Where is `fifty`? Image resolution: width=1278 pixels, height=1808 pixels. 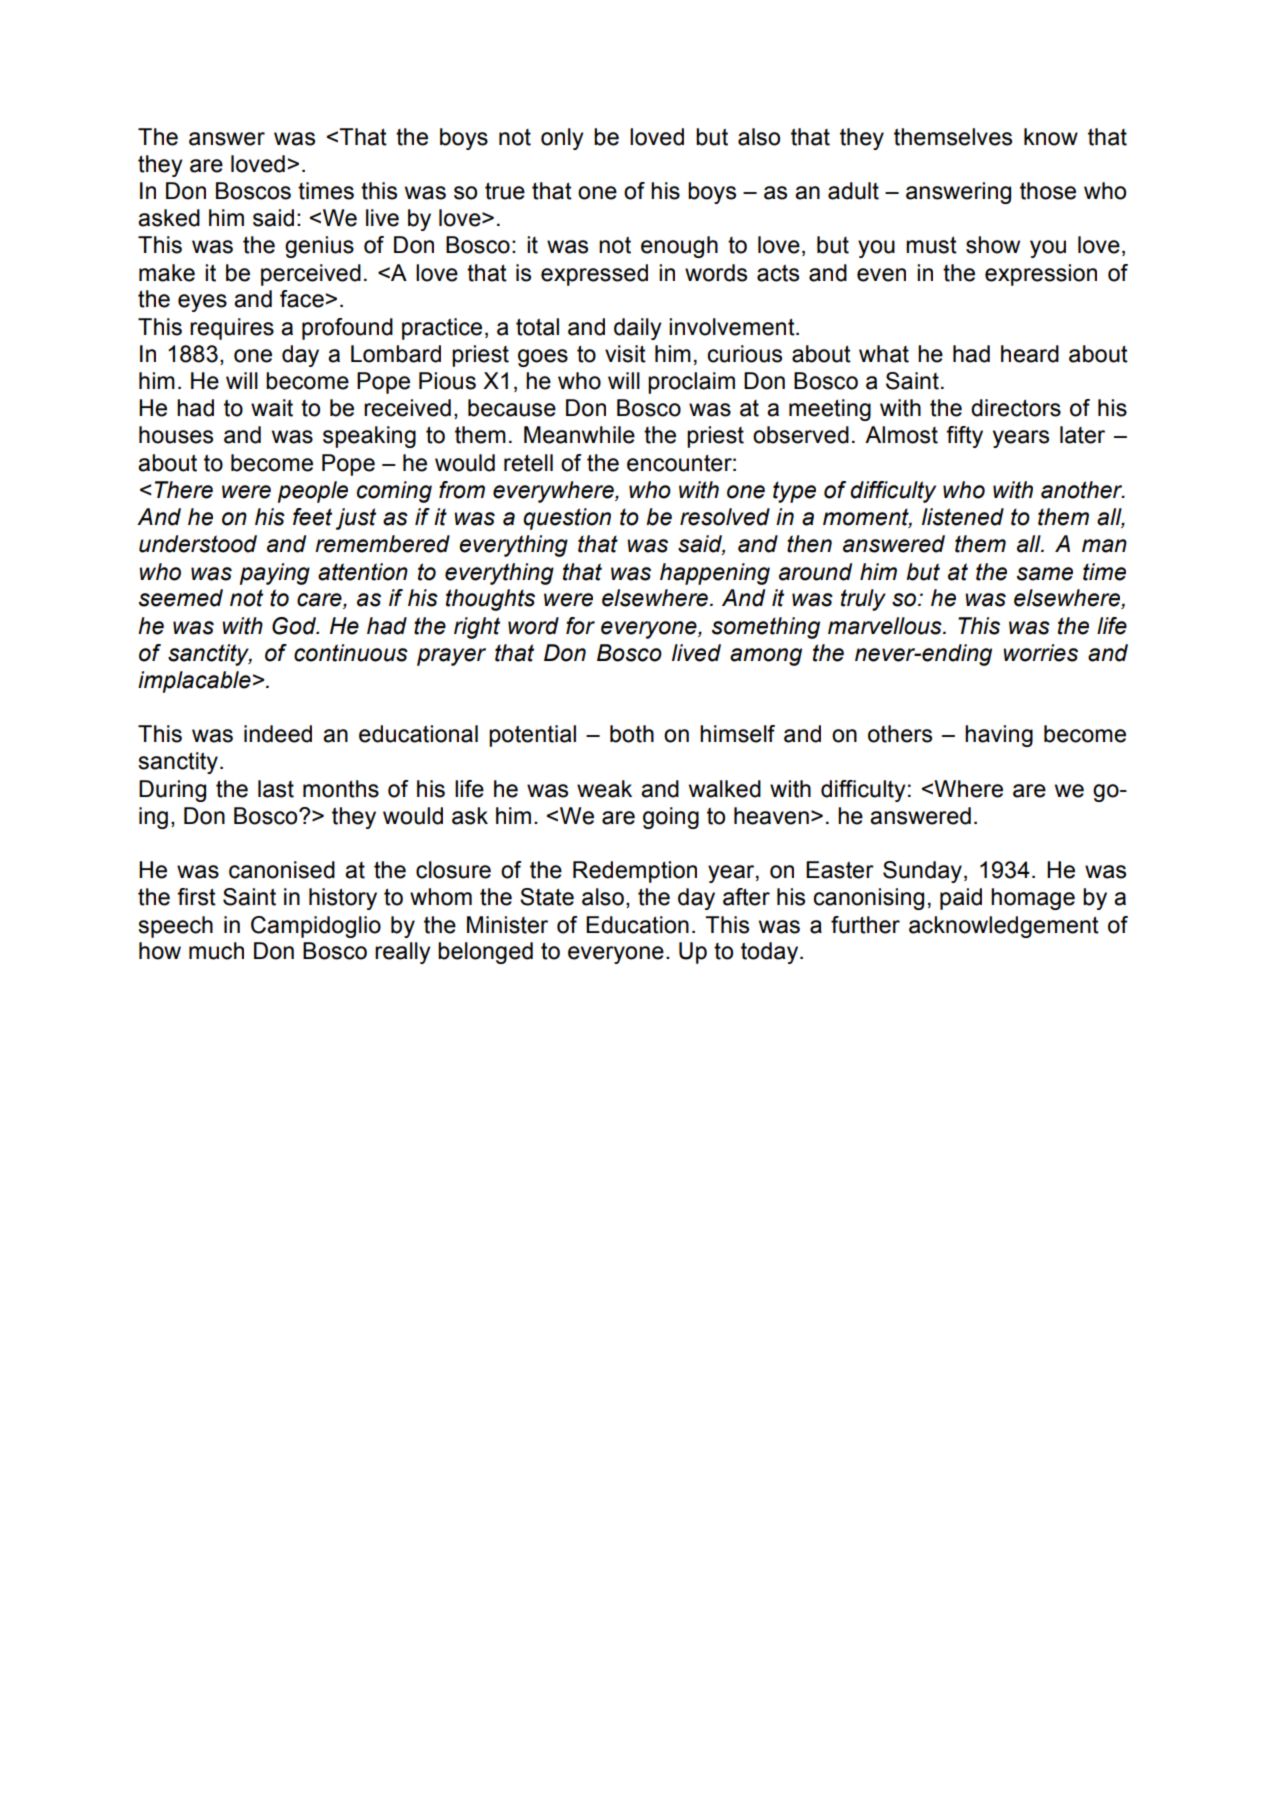 fifty is located at coordinates (964, 437).
